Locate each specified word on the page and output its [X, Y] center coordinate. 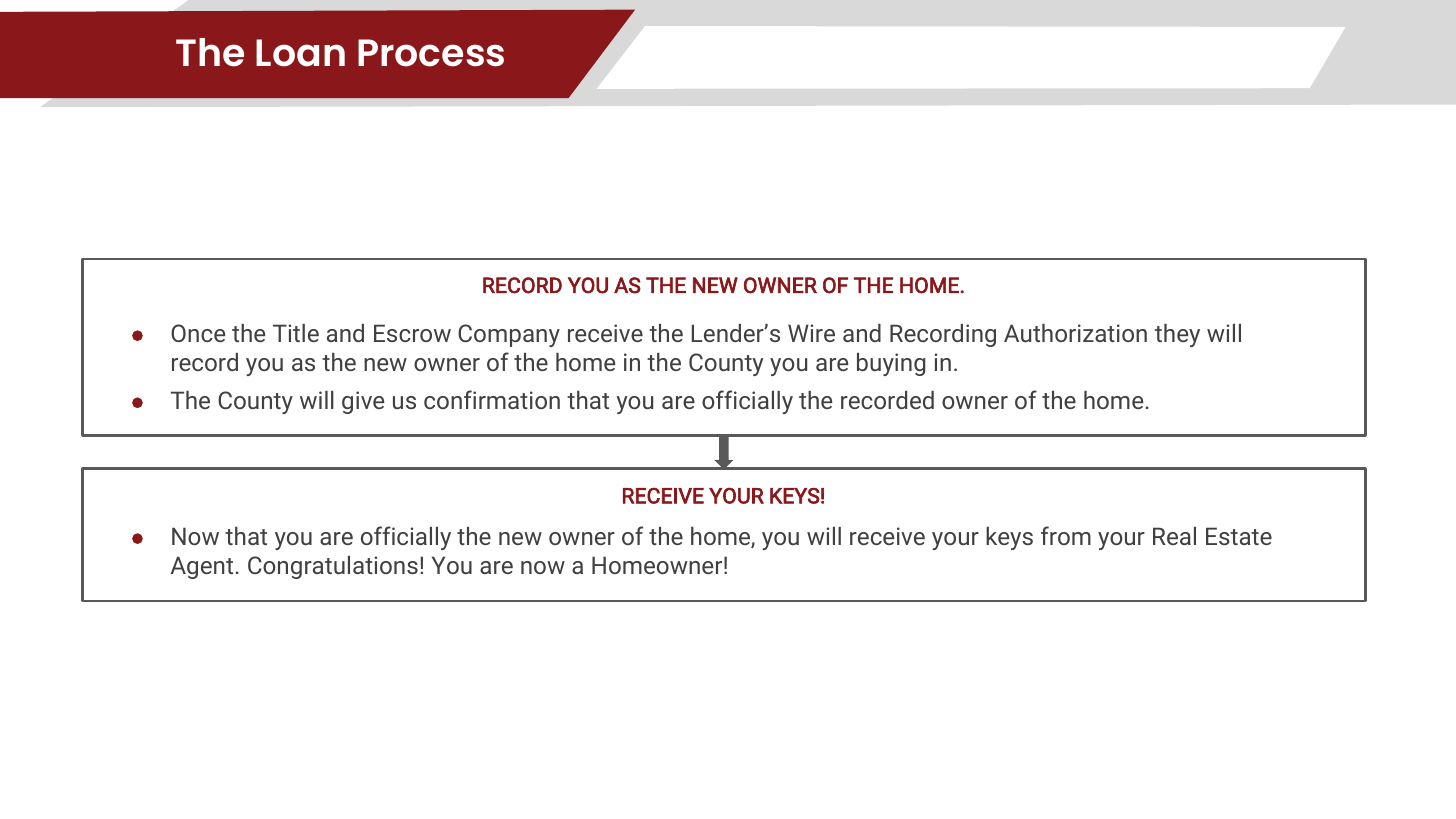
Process [431, 53]
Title [296, 333]
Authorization [1075, 333]
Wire [811, 333]
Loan [300, 53]
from [1066, 535]
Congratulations [333, 567]
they [1177, 335]
